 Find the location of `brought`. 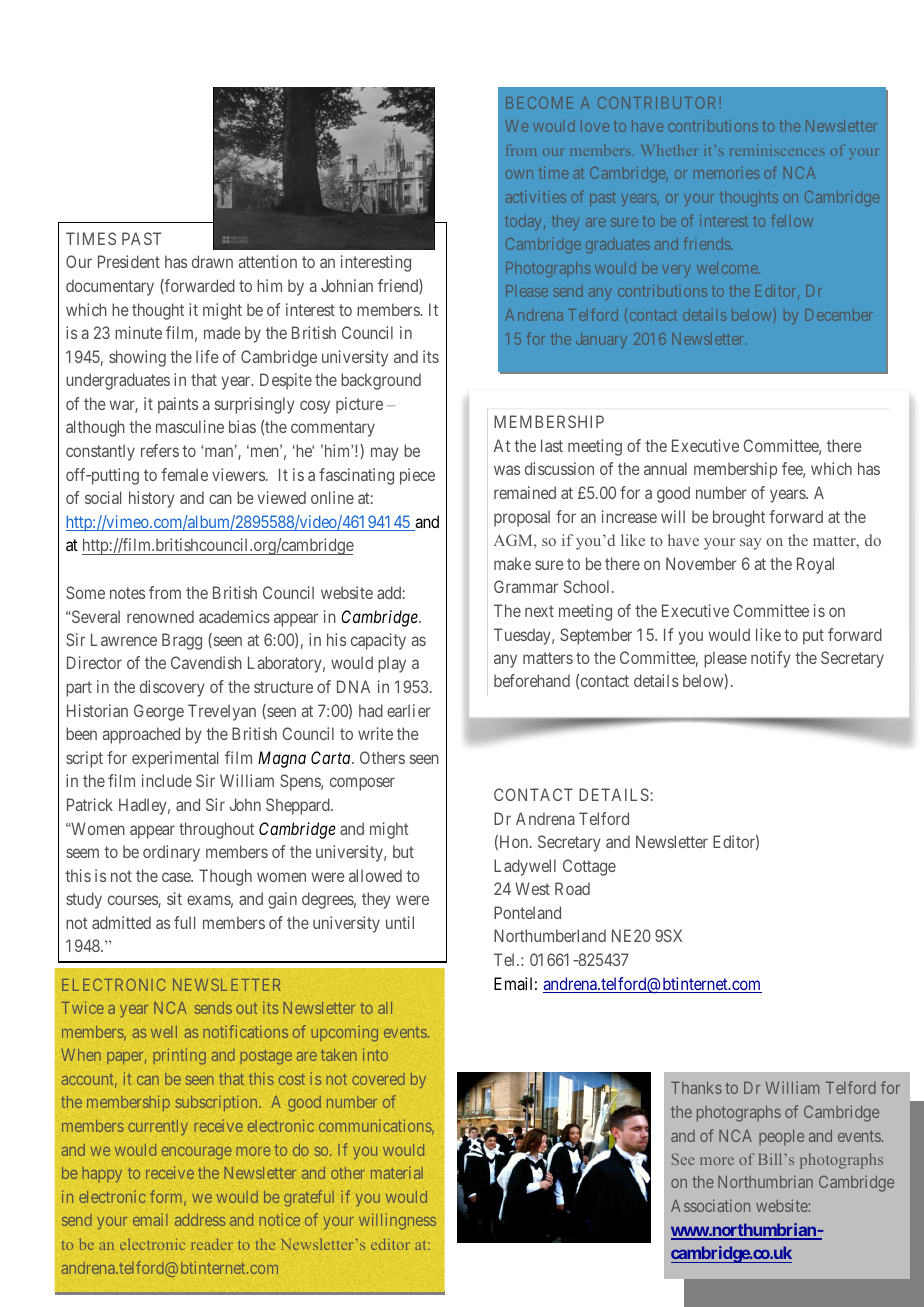

brought is located at coordinates (739, 518).
